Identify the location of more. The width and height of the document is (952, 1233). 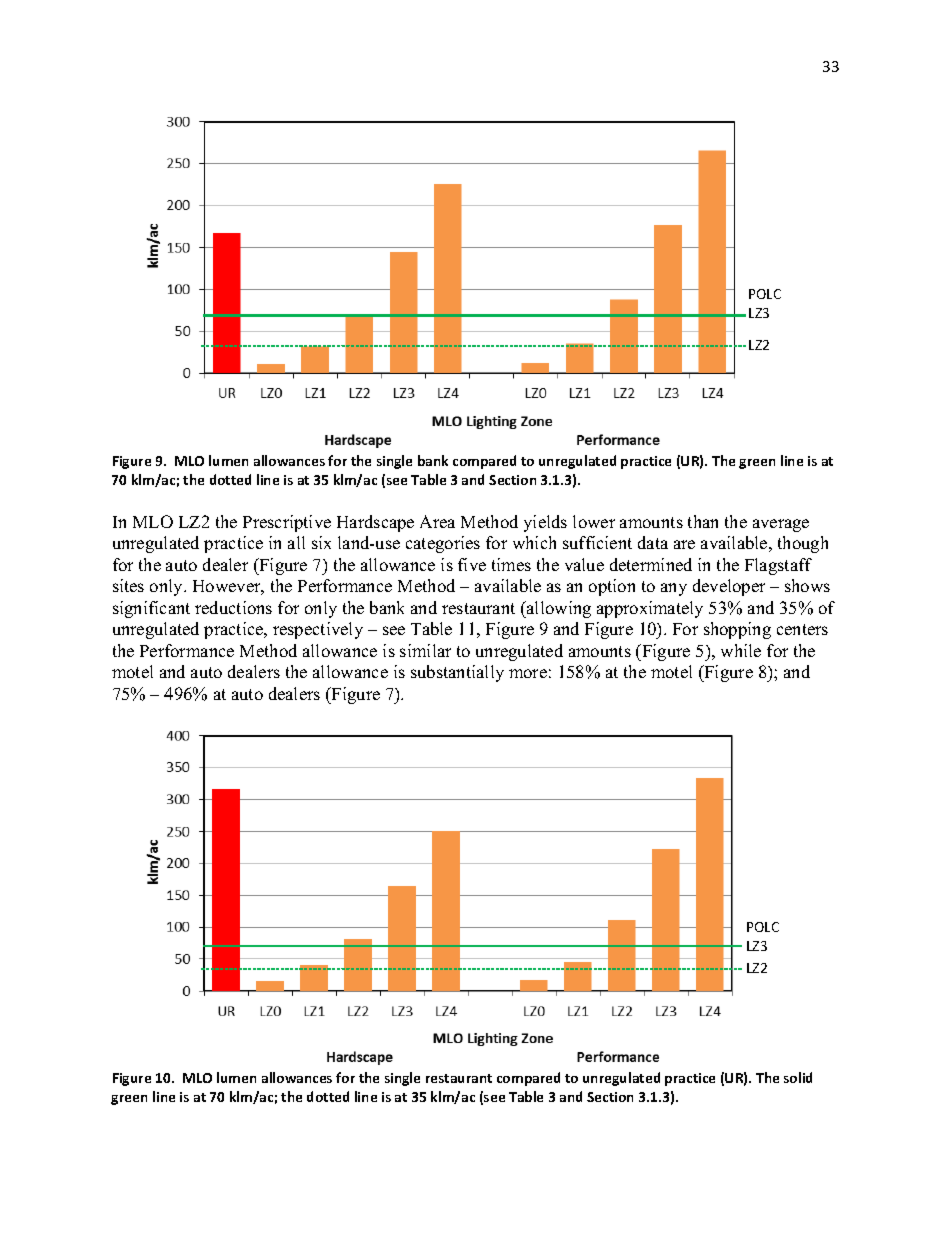
(528, 673).
